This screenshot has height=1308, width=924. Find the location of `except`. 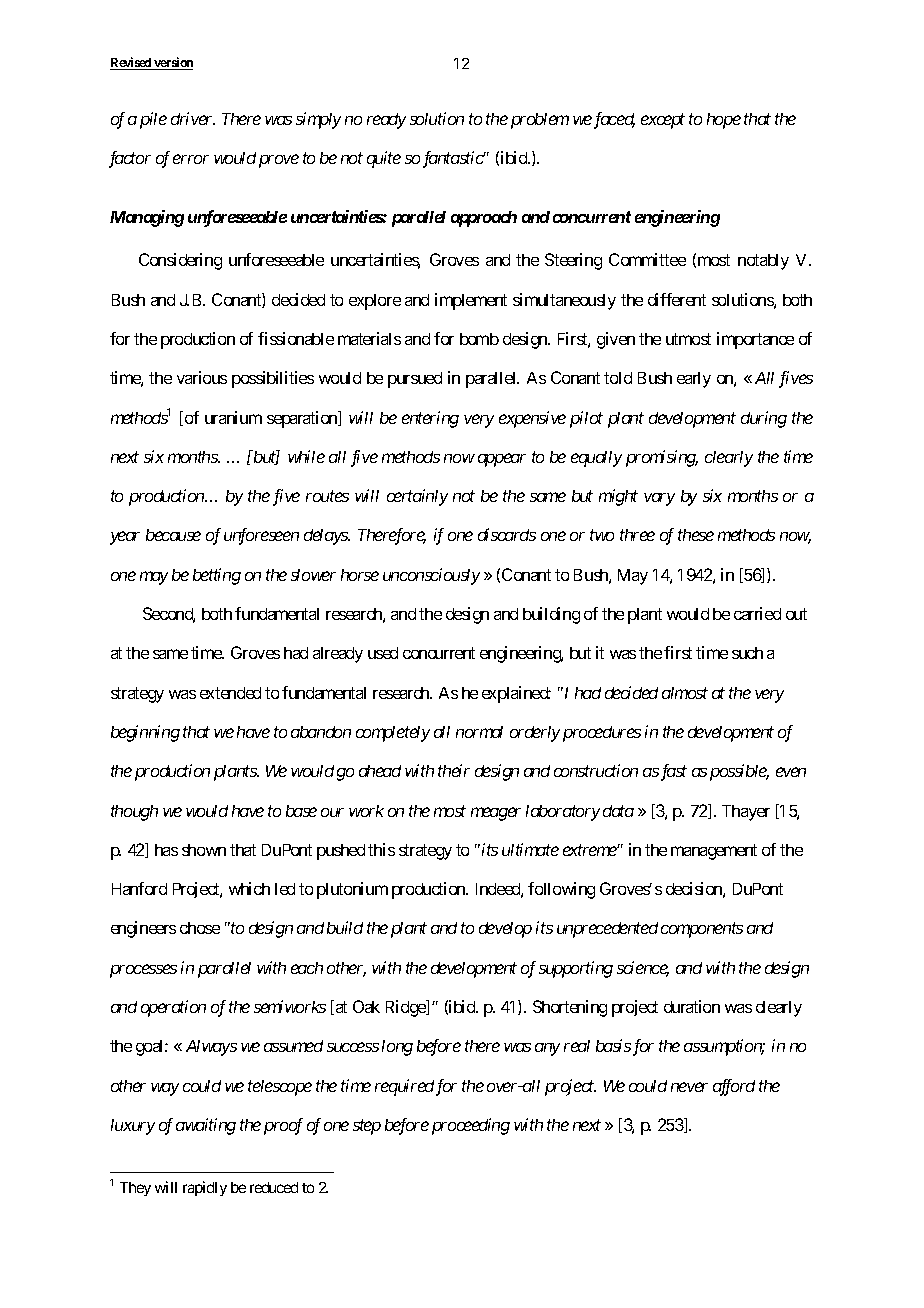

except is located at coordinates (663, 121).
